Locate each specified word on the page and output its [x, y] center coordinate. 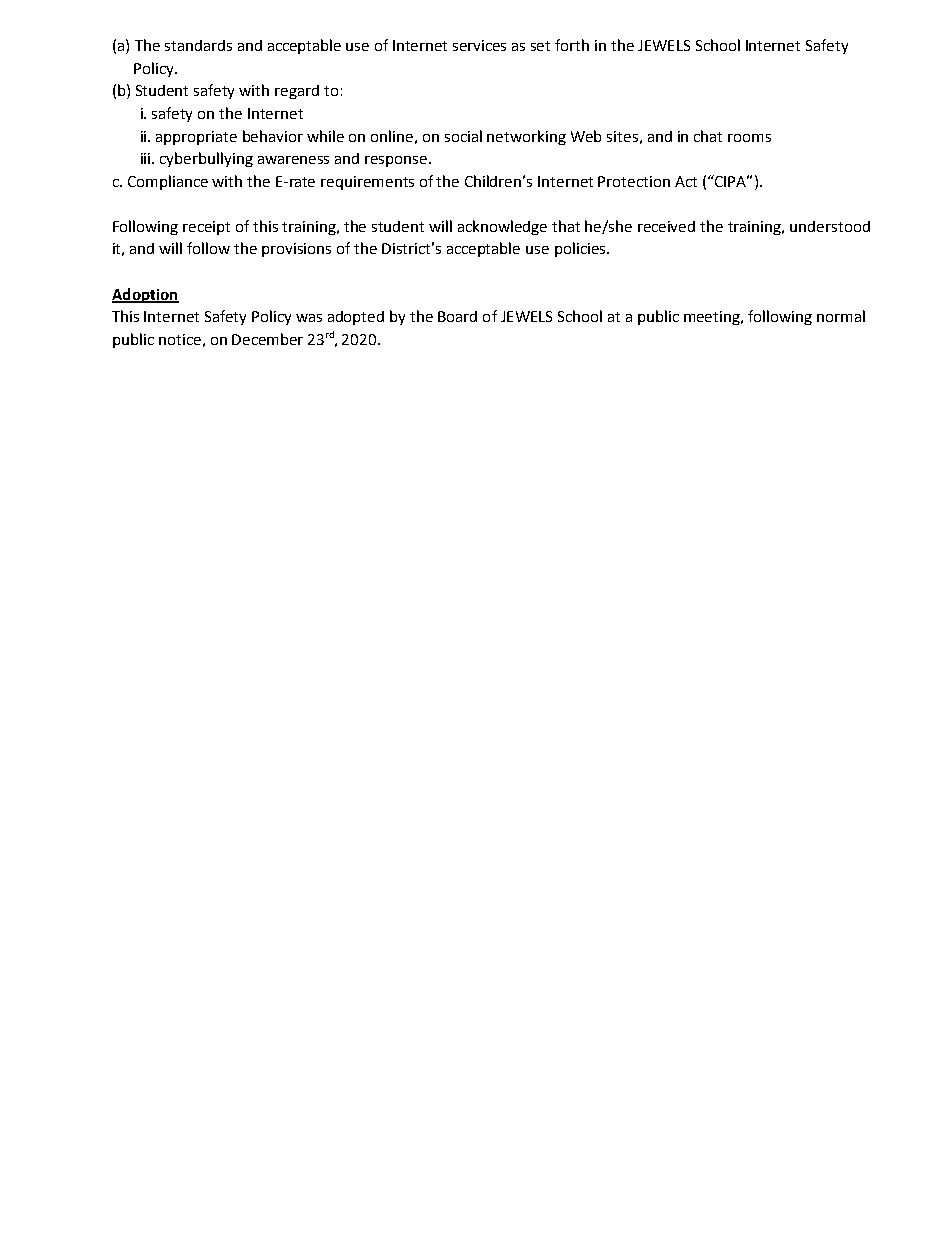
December [267, 339]
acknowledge [502, 227]
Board [457, 316]
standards [198, 45]
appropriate [196, 138]
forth [572, 45]
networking [526, 137]
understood [830, 226]
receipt [206, 228]
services [479, 45]
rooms [749, 138]
